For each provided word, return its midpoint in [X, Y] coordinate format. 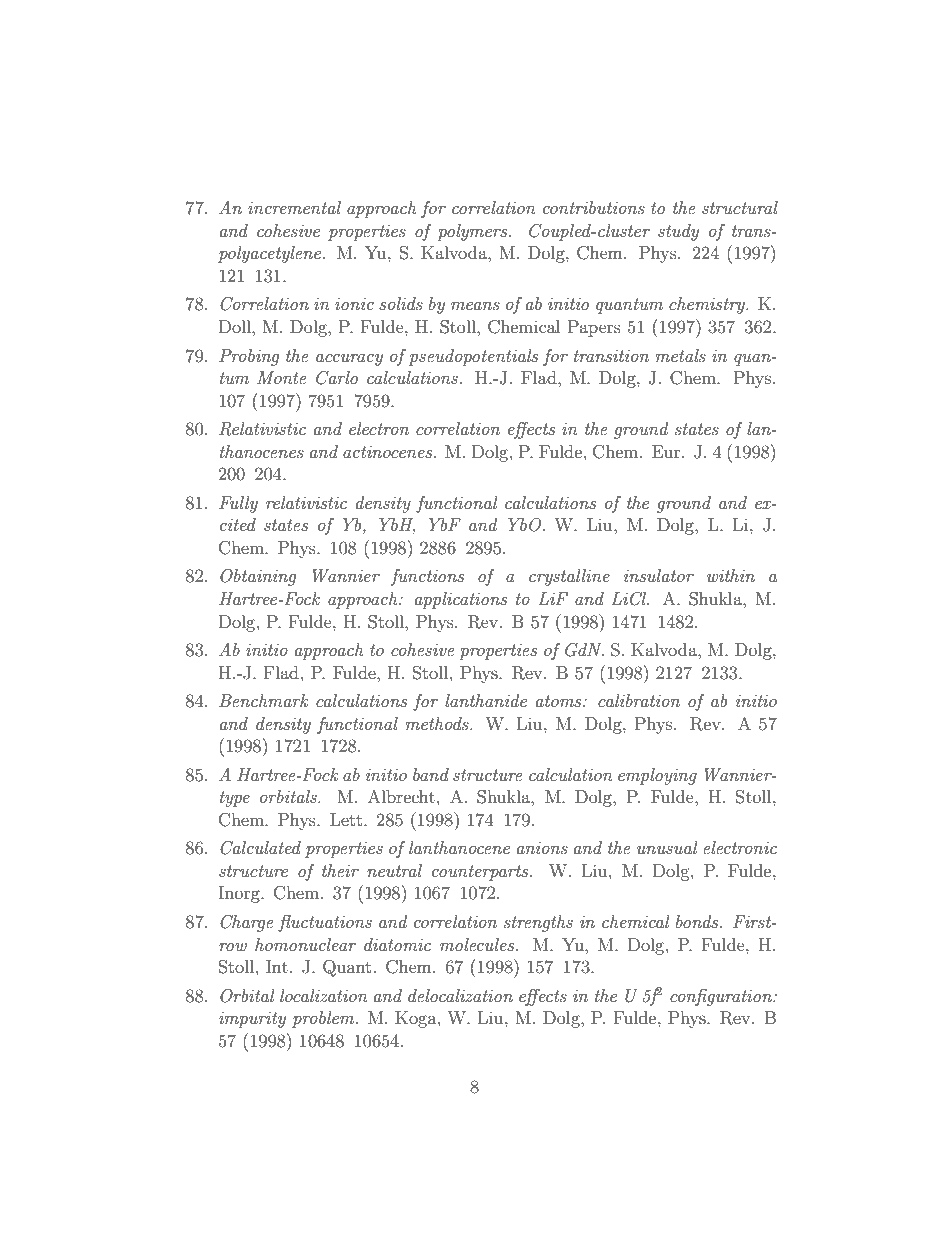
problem [324, 1019]
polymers [473, 232]
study [678, 232]
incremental [294, 207]
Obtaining [258, 577]
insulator [659, 575]
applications [461, 600]
